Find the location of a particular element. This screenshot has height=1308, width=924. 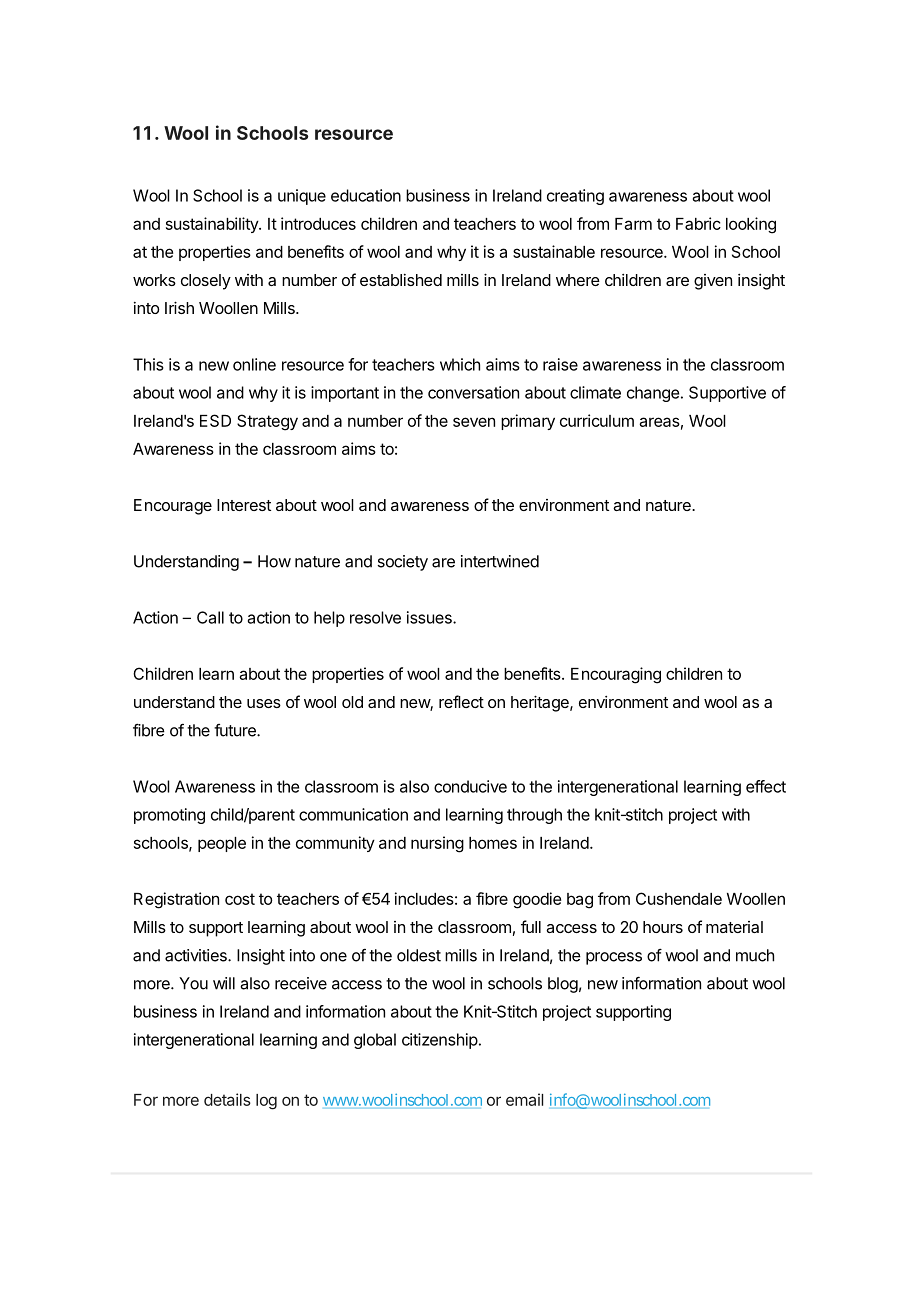

intertwined is located at coordinates (500, 561).
